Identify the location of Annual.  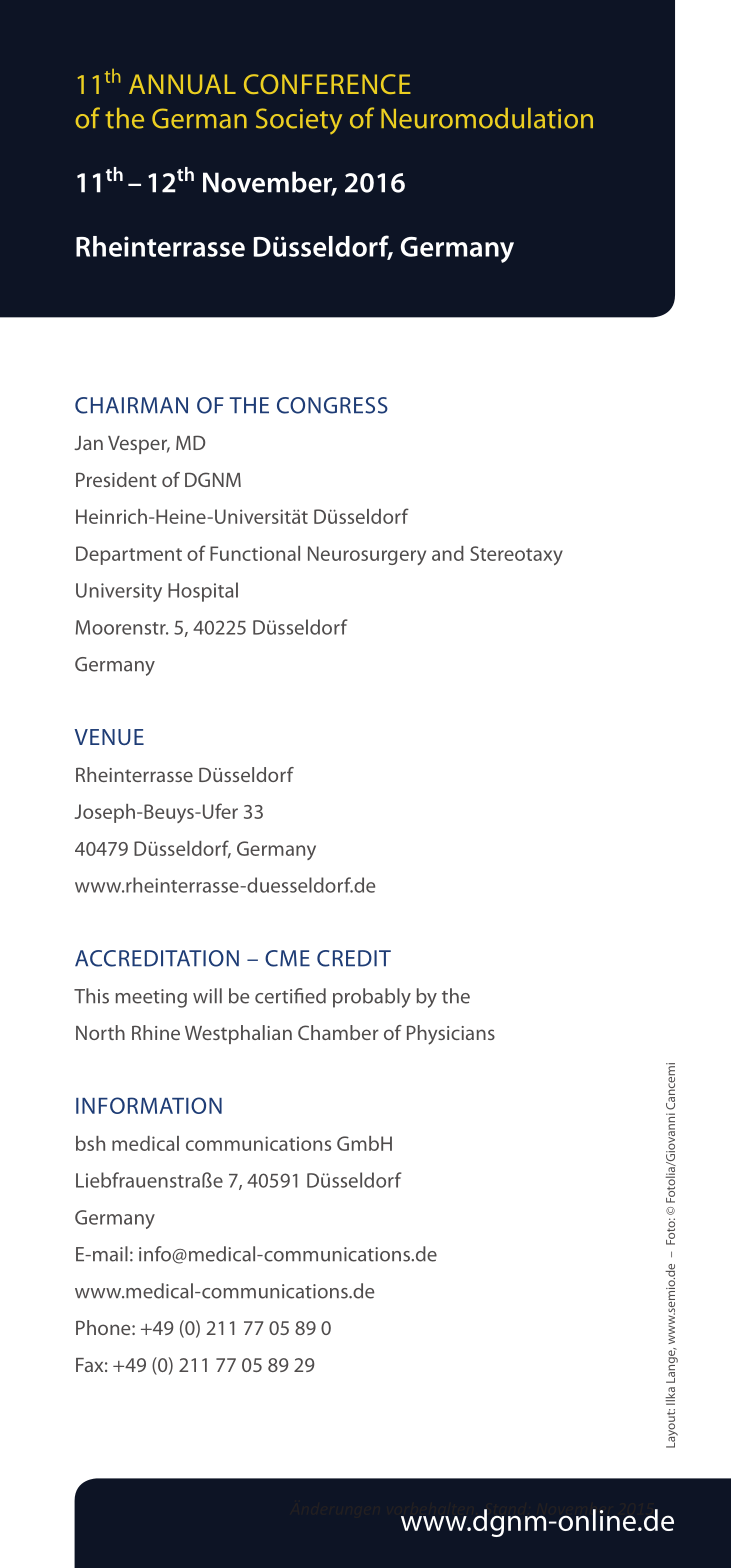
(182, 84).
